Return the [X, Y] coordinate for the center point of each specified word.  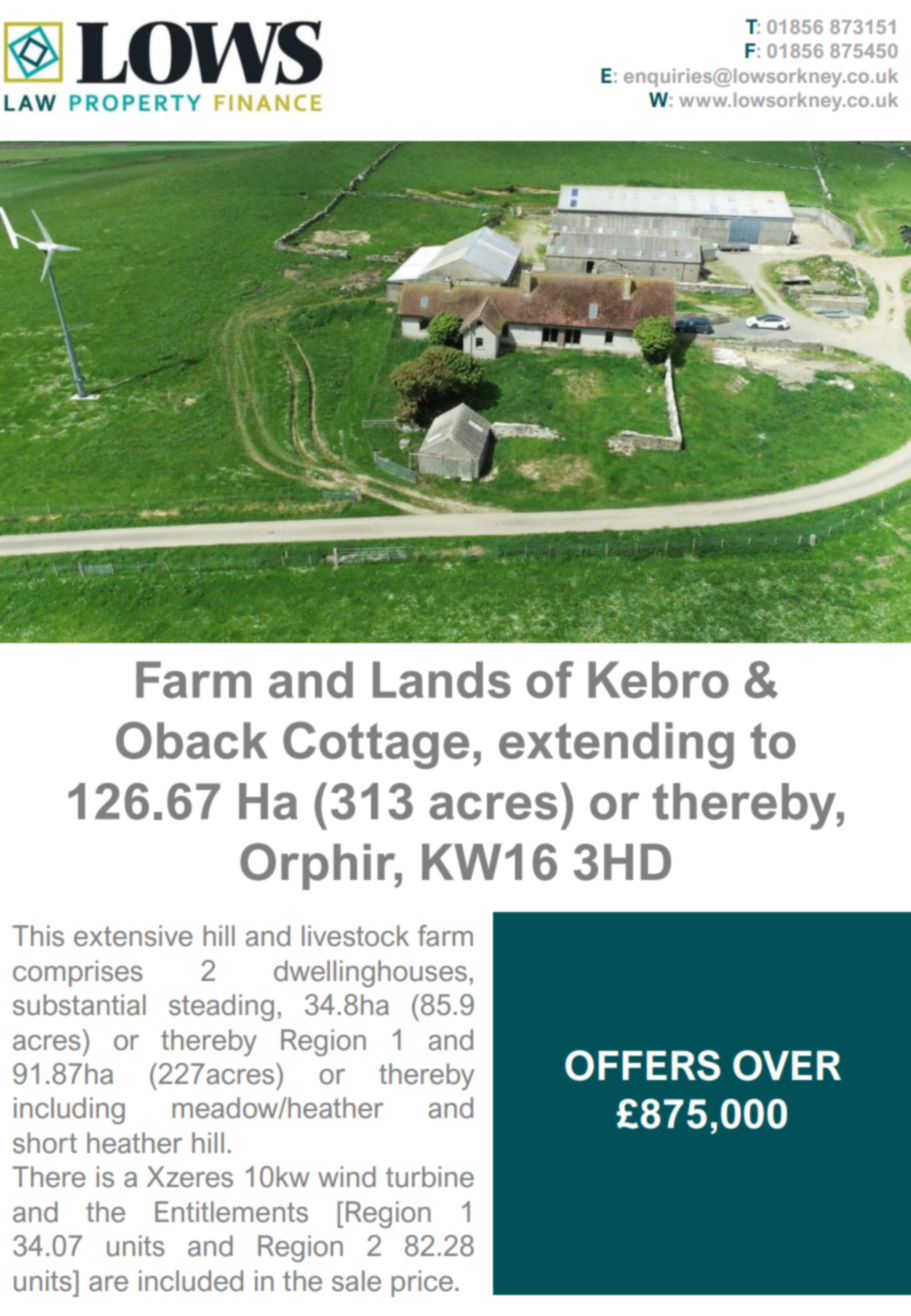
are [108, 1284]
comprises [78, 973]
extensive [133, 936]
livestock [355, 936]
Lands [442, 680]
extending [616, 745]
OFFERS [642, 1065]
